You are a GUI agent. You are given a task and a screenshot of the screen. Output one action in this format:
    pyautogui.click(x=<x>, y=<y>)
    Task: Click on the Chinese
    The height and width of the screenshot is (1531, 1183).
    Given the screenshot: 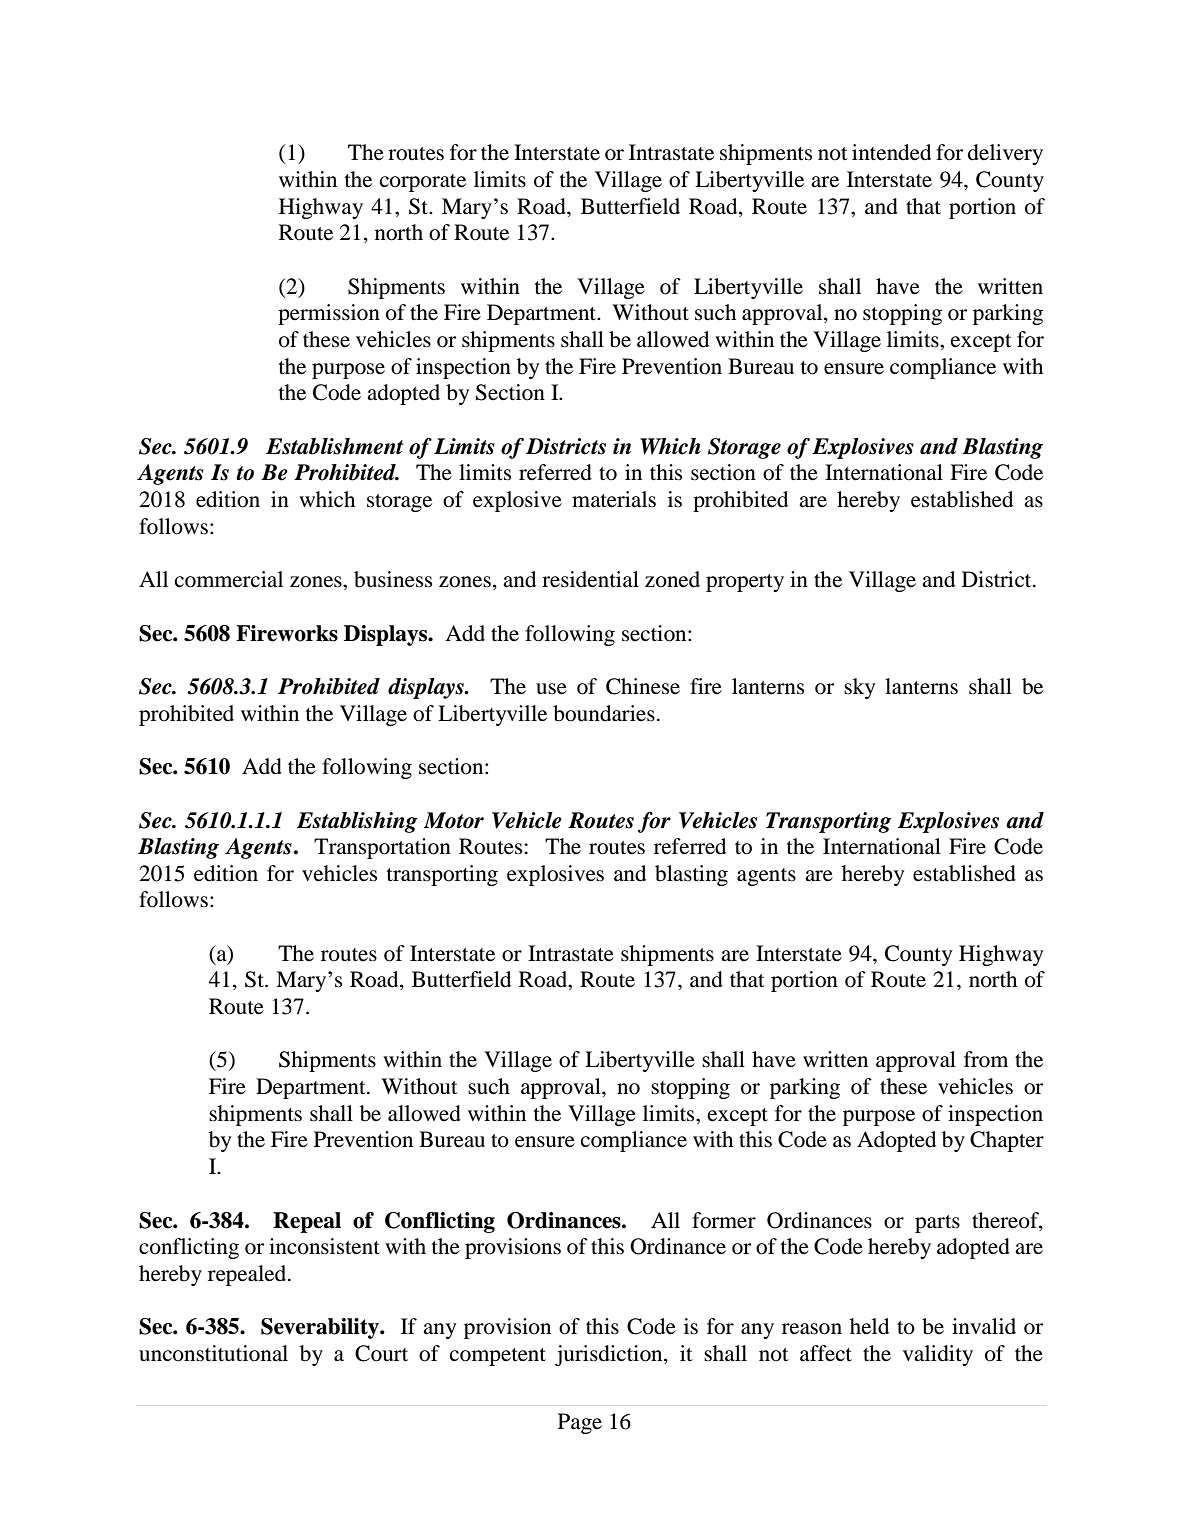 What is the action you would take?
    pyautogui.click(x=643, y=686)
